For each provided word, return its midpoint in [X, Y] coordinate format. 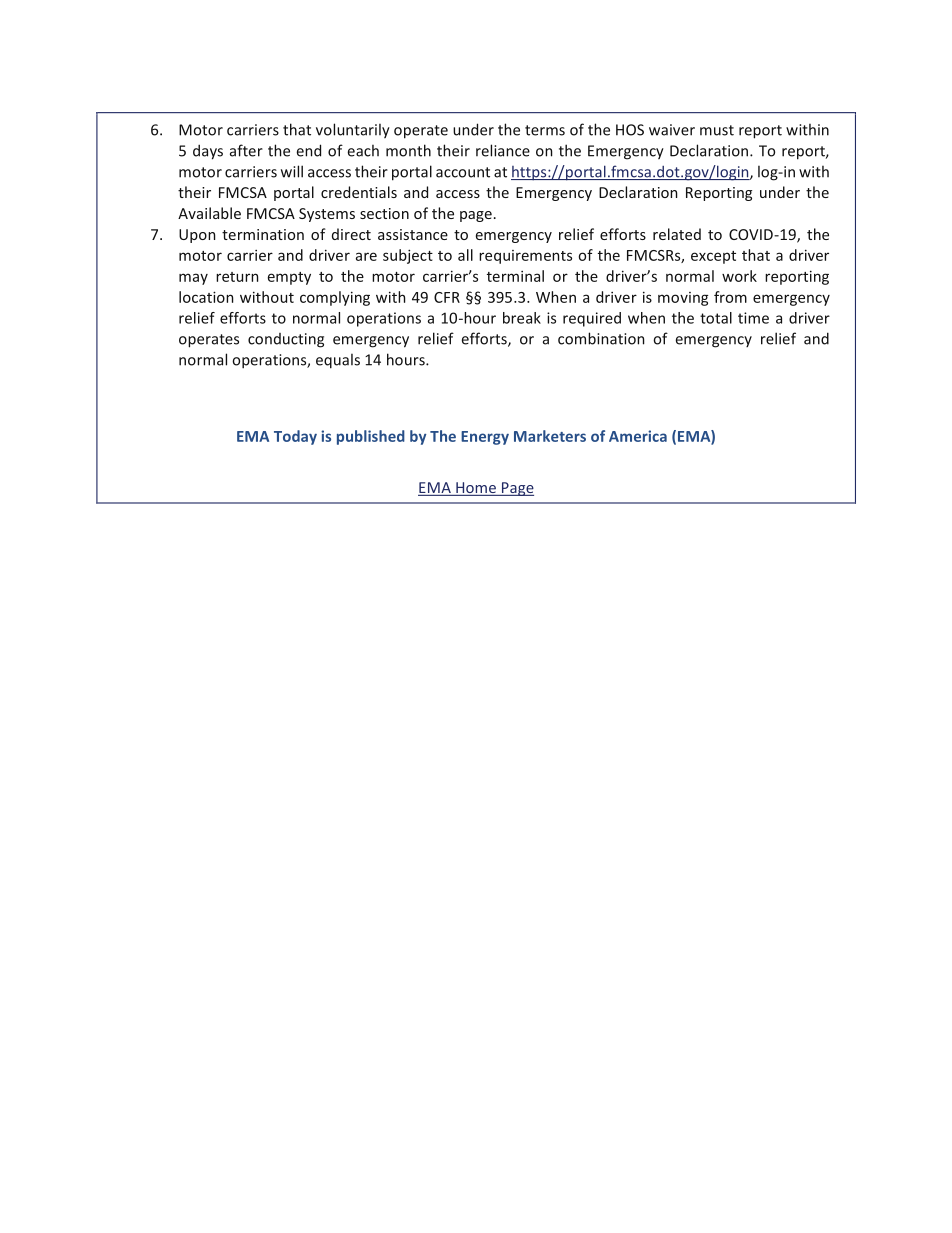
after [246, 150]
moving [683, 299]
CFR [447, 297]
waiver [672, 130]
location [206, 297]
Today [295, 437]
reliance [503, 150]
